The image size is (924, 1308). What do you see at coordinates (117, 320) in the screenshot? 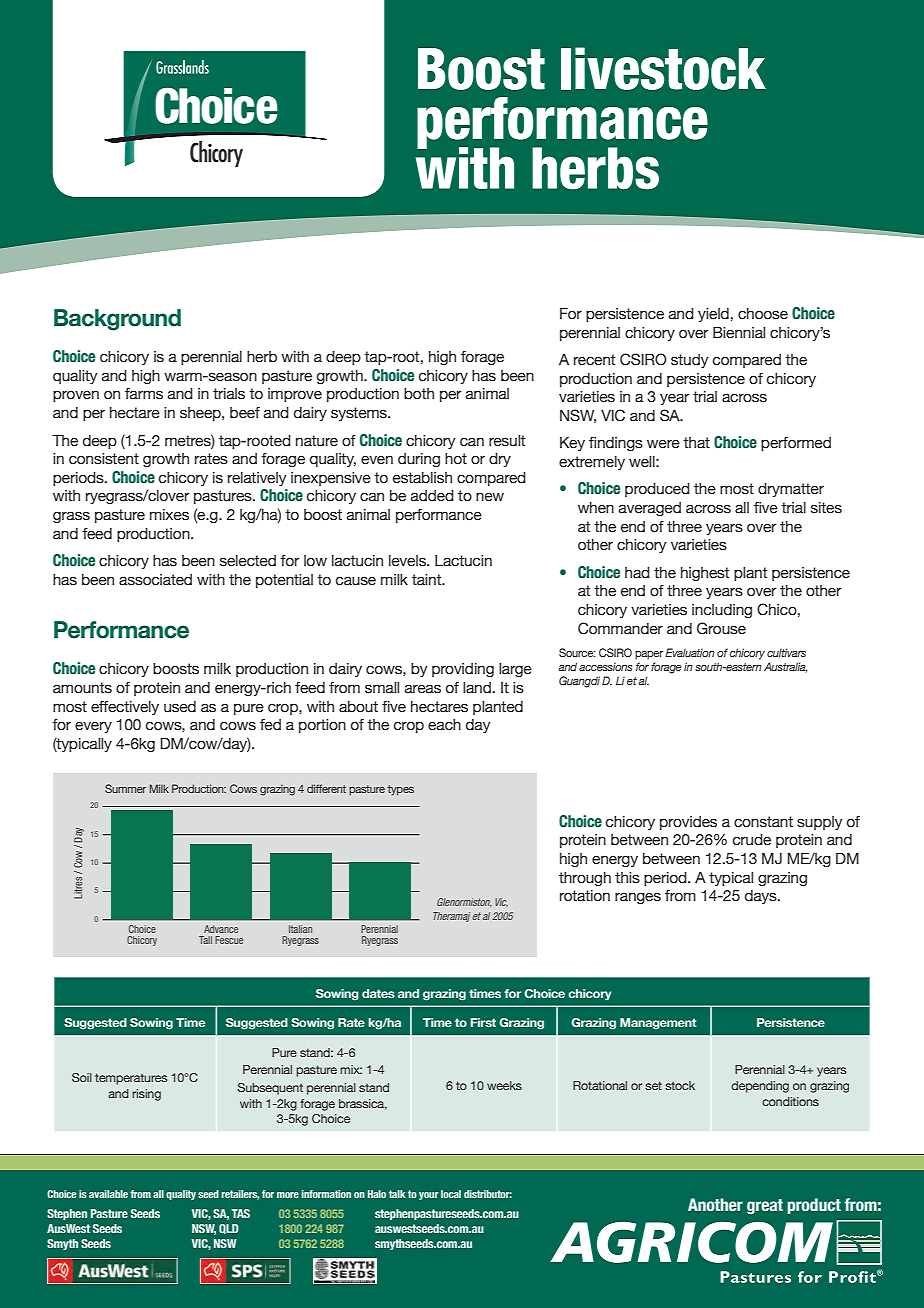
I see `Background` at bounding box center [117, 320].
